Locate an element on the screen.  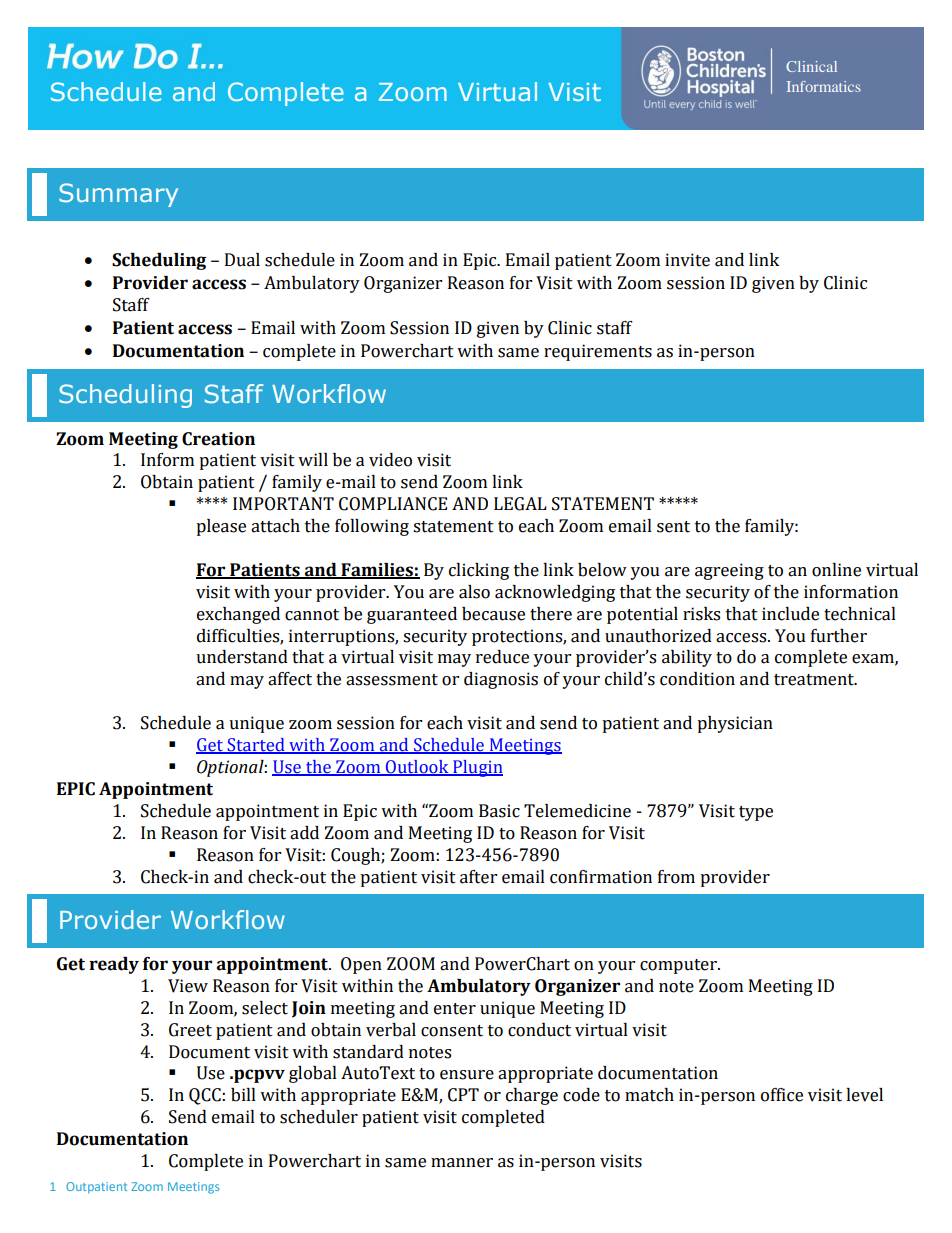
LEGAL is located at coordinates (520, 504).
